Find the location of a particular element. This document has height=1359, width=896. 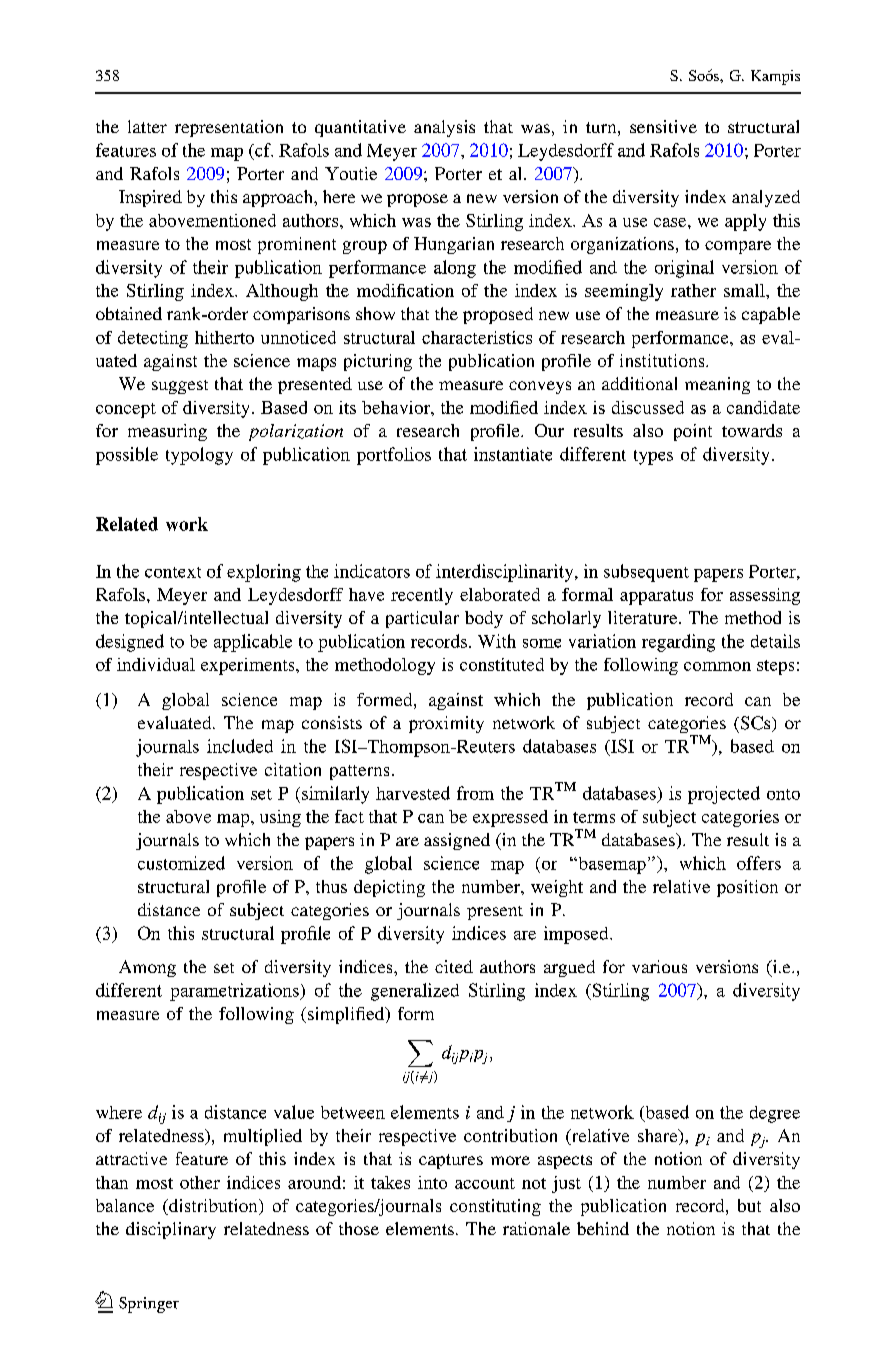

customized is located at coordinates (181, 863).
